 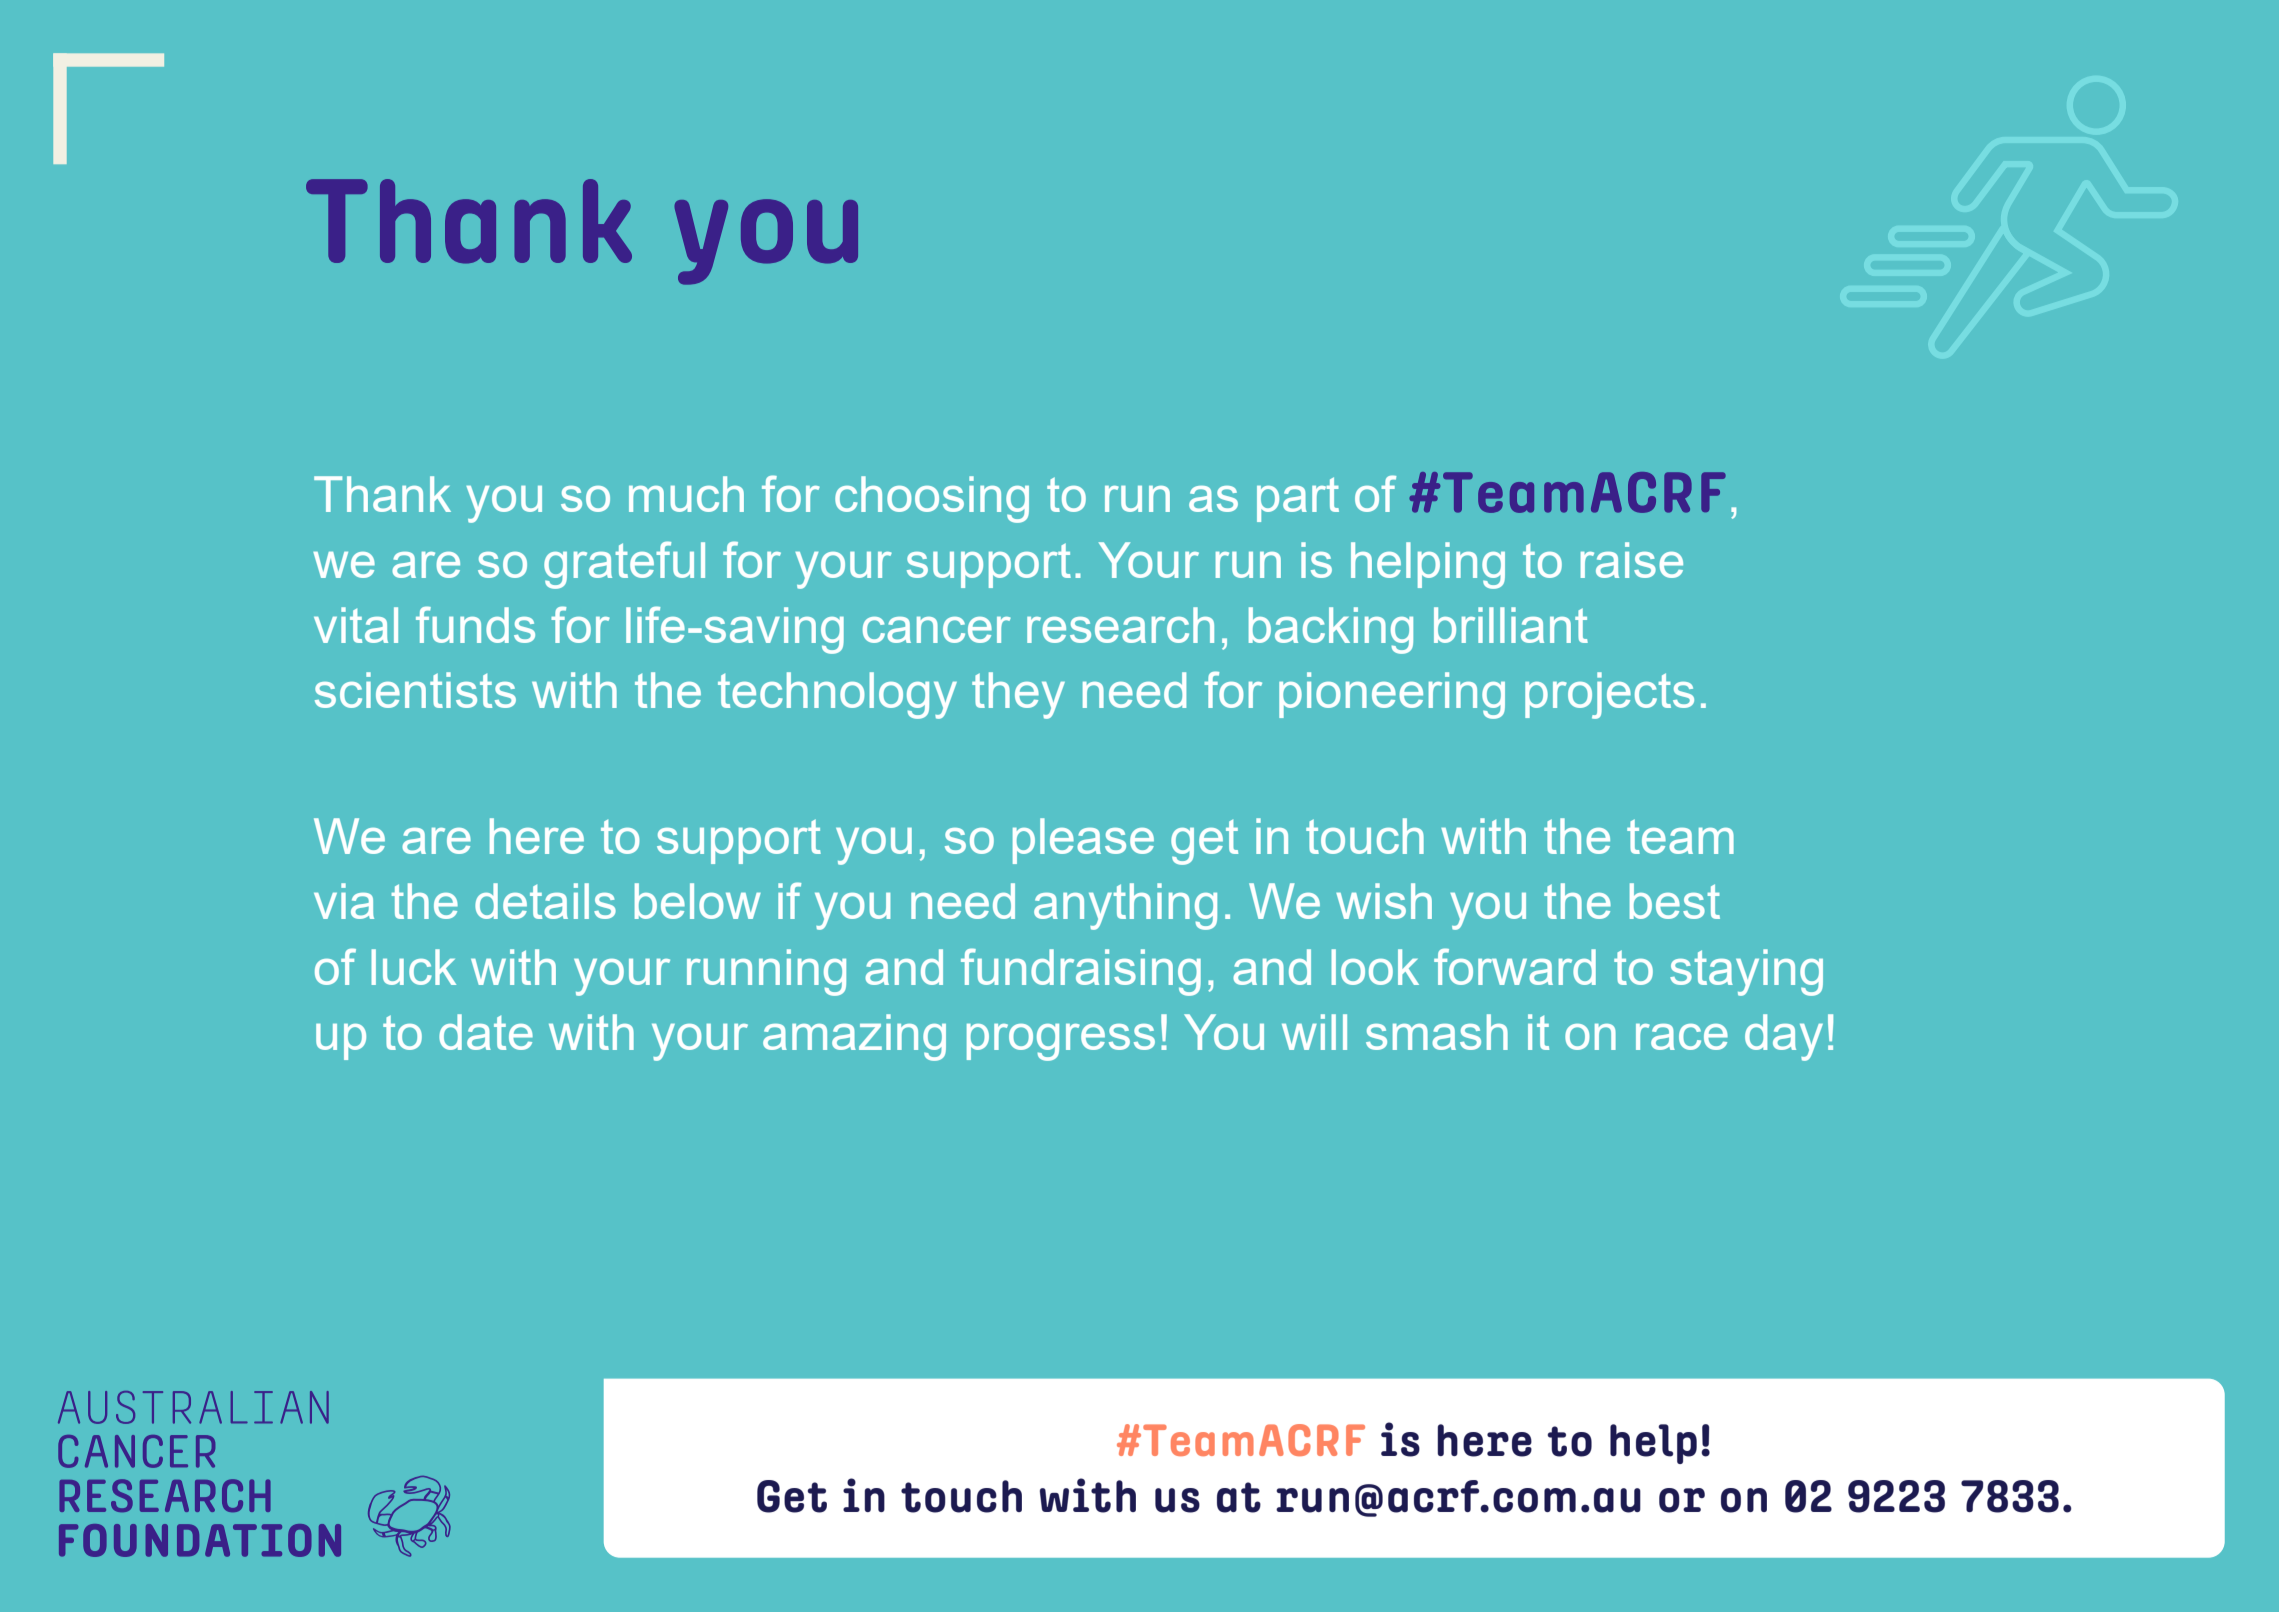 I want to click on projects, so click(x=1609, y=695).
